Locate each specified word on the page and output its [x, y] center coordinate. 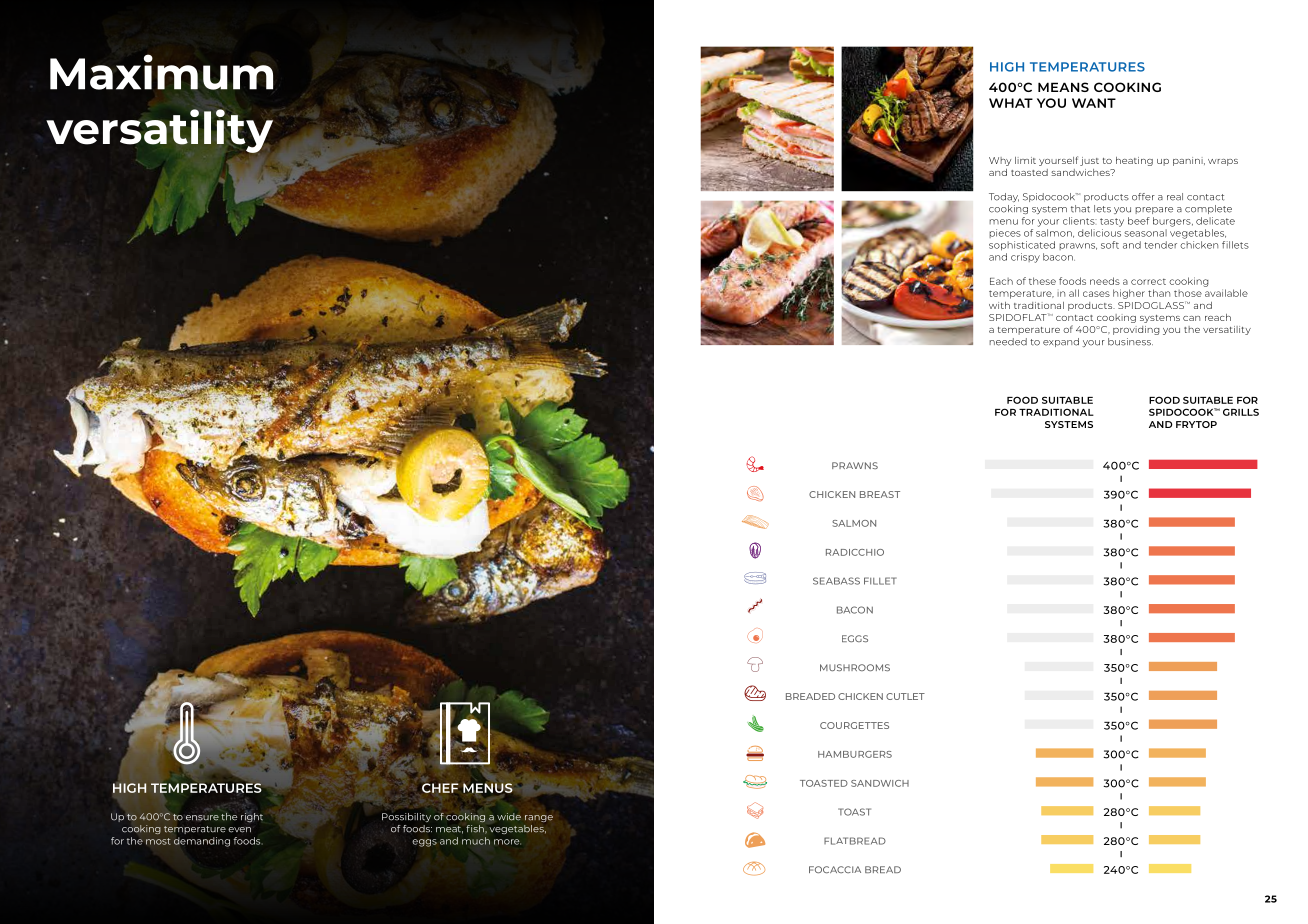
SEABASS [836, 581]
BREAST [880, 494]
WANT [1094, 103]
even [239, 830]
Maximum [161, 72]
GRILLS [1241, 412]
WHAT [1011, 103]
